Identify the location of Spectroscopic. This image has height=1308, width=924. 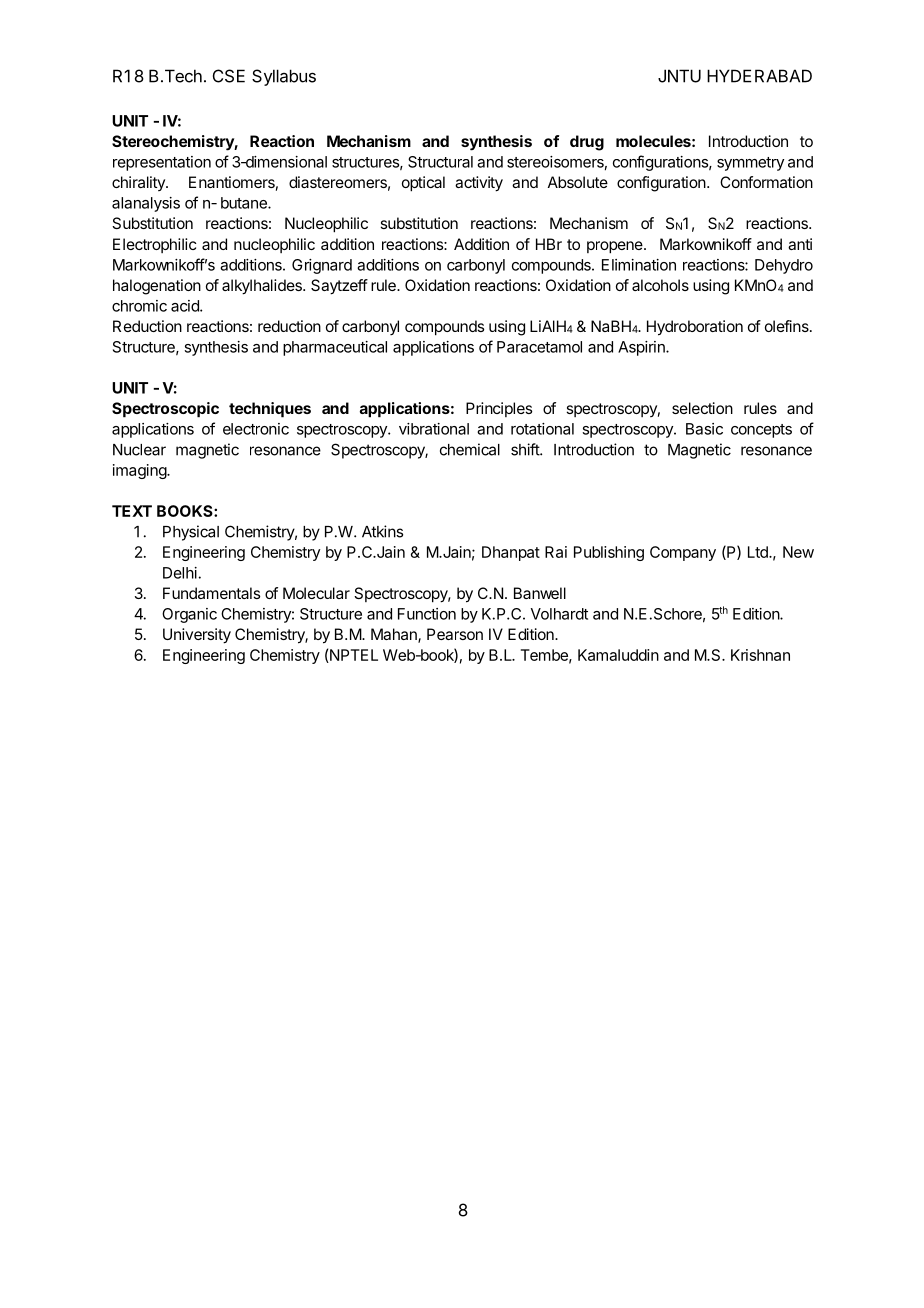
(165, 410).
